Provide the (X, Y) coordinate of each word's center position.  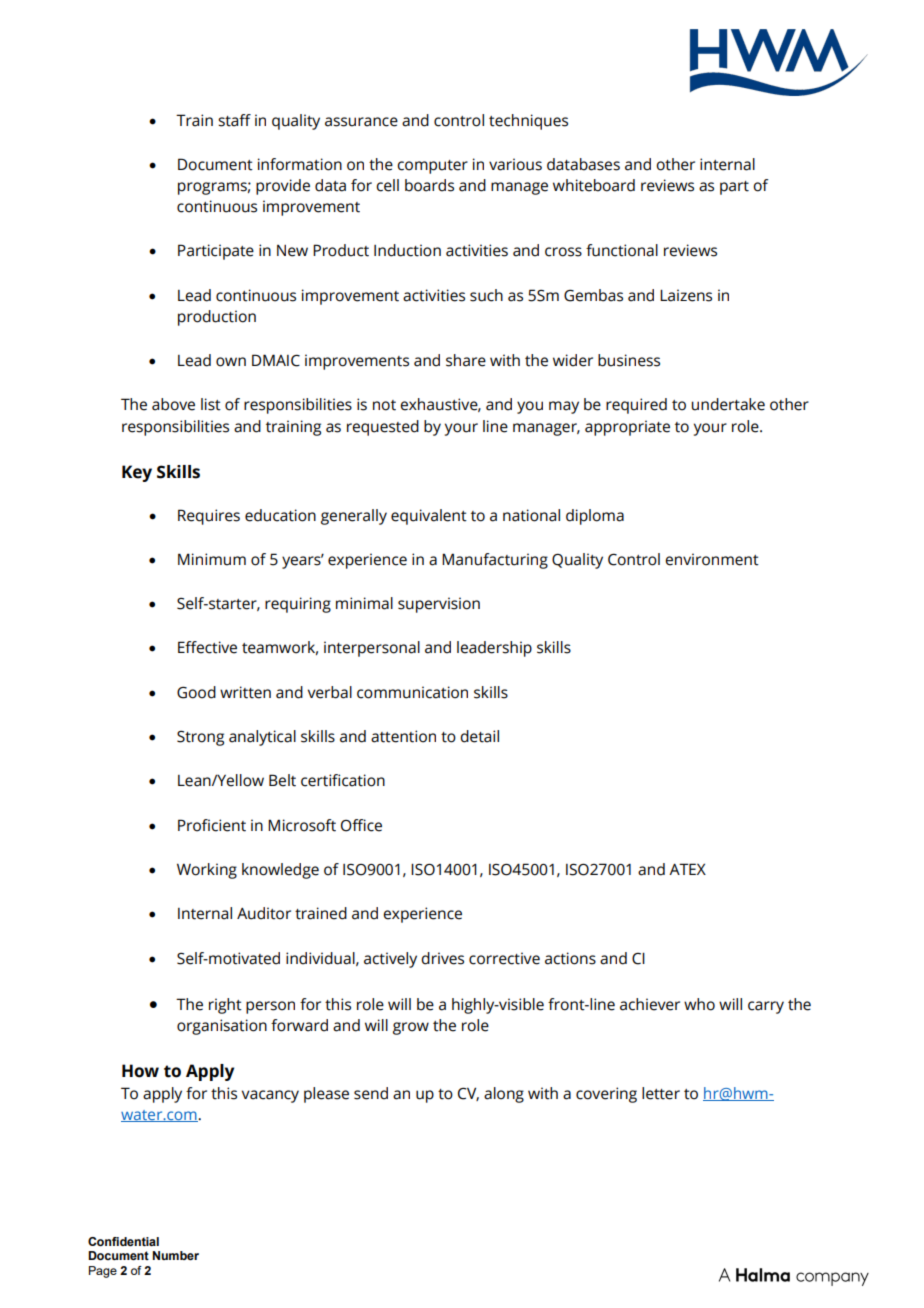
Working (207, 871)
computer (432, 167)
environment (712, 559)
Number (175, 1255)
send (371, 1093)
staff (234, 120)
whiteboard (594, 185)
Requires (209, 517)
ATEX (687, 869)
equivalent (429, 517)
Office (361, 825)
